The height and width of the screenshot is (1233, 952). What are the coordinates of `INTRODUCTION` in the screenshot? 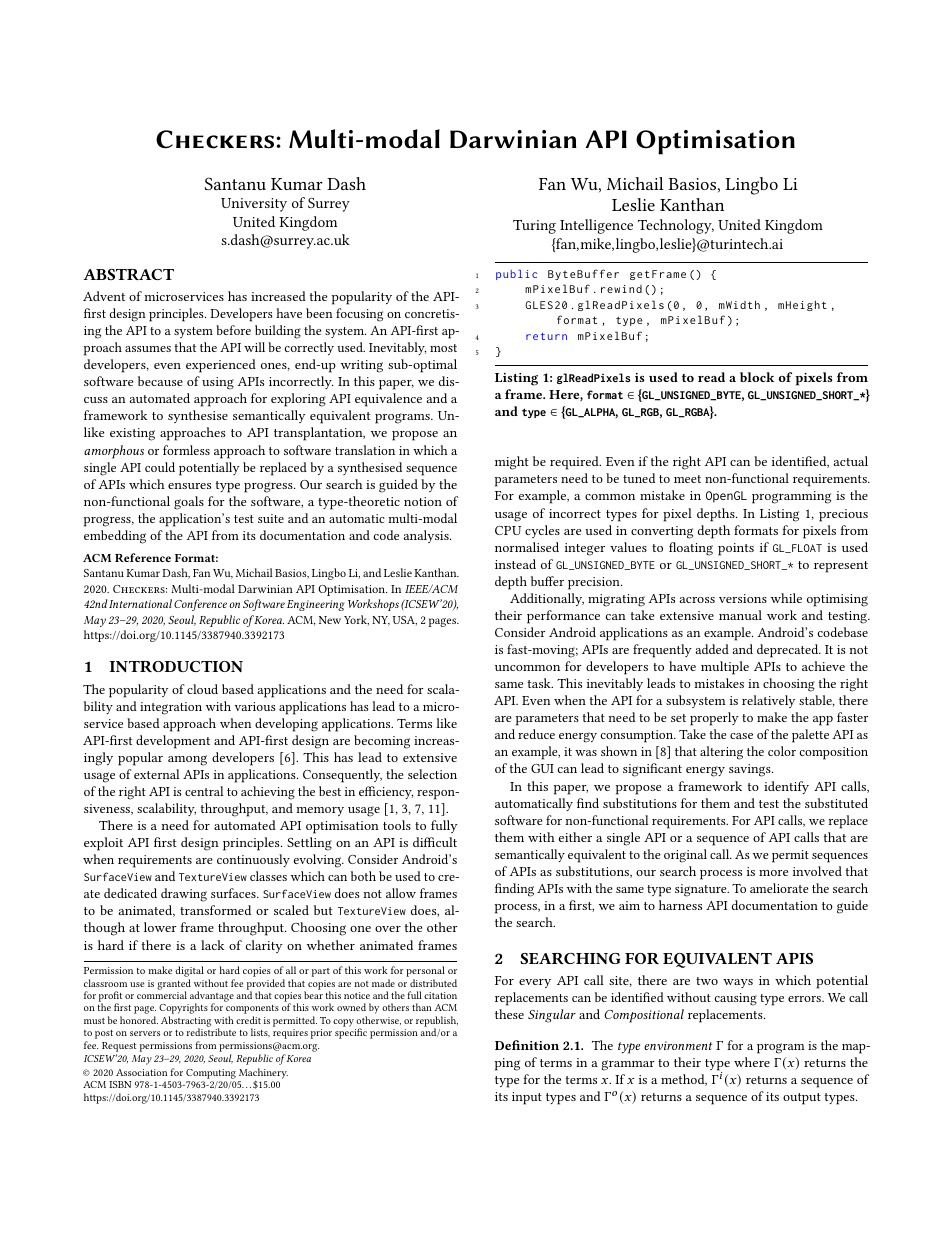 It's located at (176, 666).
